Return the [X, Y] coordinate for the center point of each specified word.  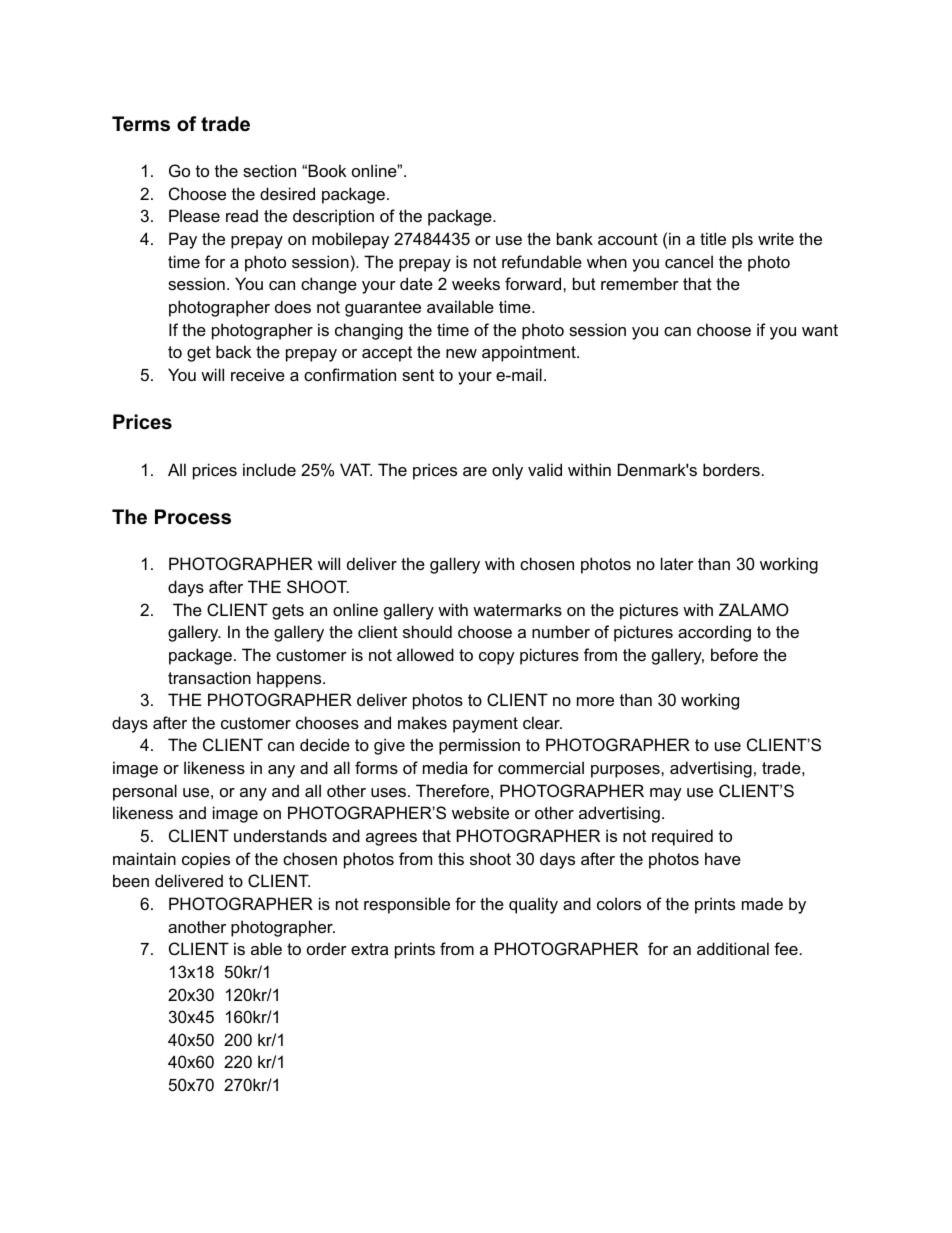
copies [206, 860]
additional [733, 948]
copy [497, 658]
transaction [209, 677]
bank [575, 238]
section [269, 170]
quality [533, 905]
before [734, 654]
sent [418, 375]
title [713, 238]
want [820, 330]
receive [258, 374]
